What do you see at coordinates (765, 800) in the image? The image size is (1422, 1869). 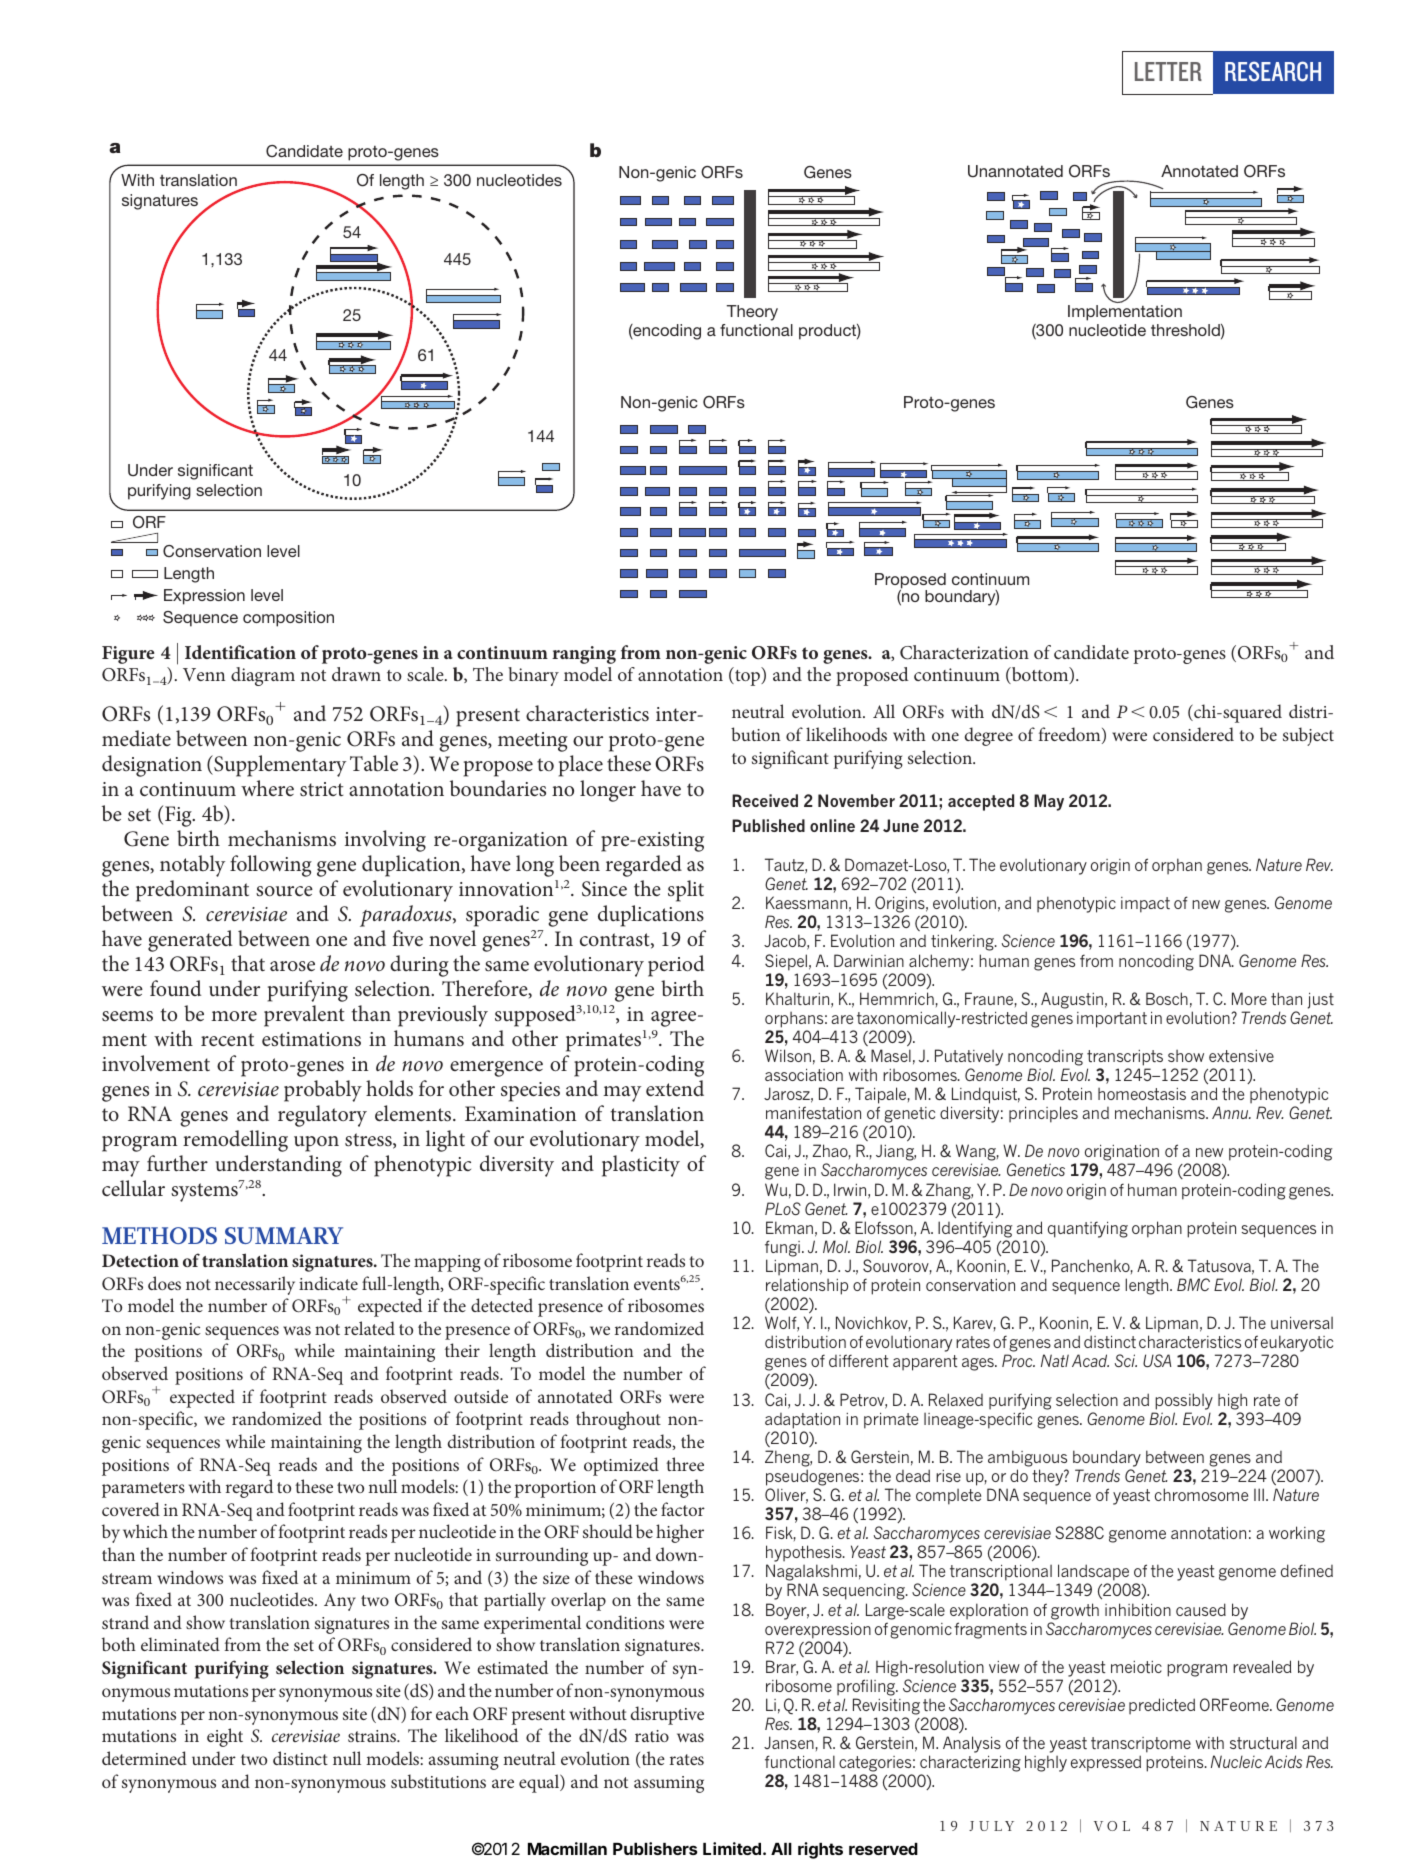 I see `Received` at bounding box center [765, 800].
